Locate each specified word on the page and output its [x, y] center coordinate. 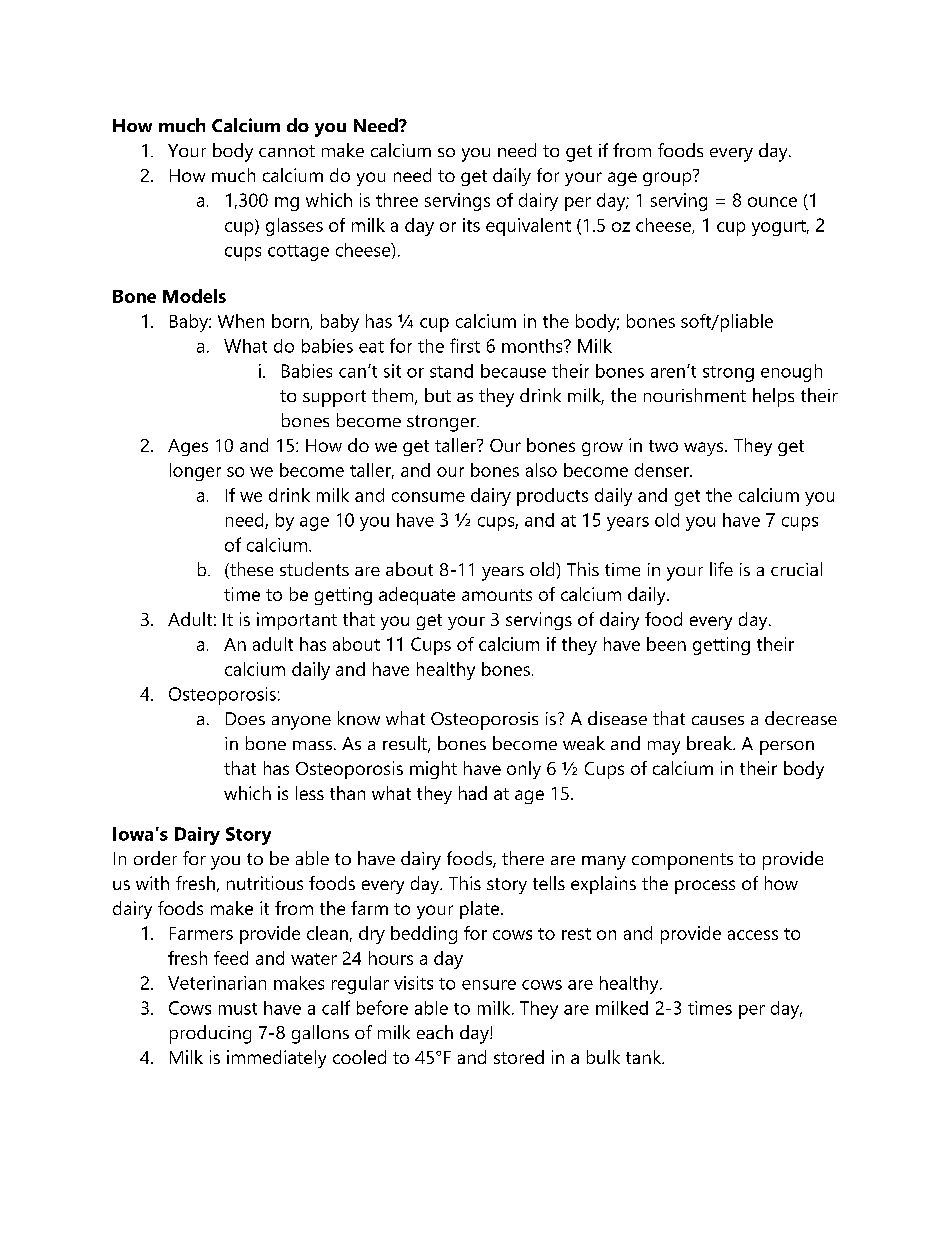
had [473, 793]
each [435, 1032]
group [668, 178]
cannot [287, 151]
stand [451, 371]
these [250, 570]
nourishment [695, 395]
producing [210, 1034]
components [682, 861]
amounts [497, 595]
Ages [188, 447]
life [721, 569]
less [310, 793]
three [397, 200]
